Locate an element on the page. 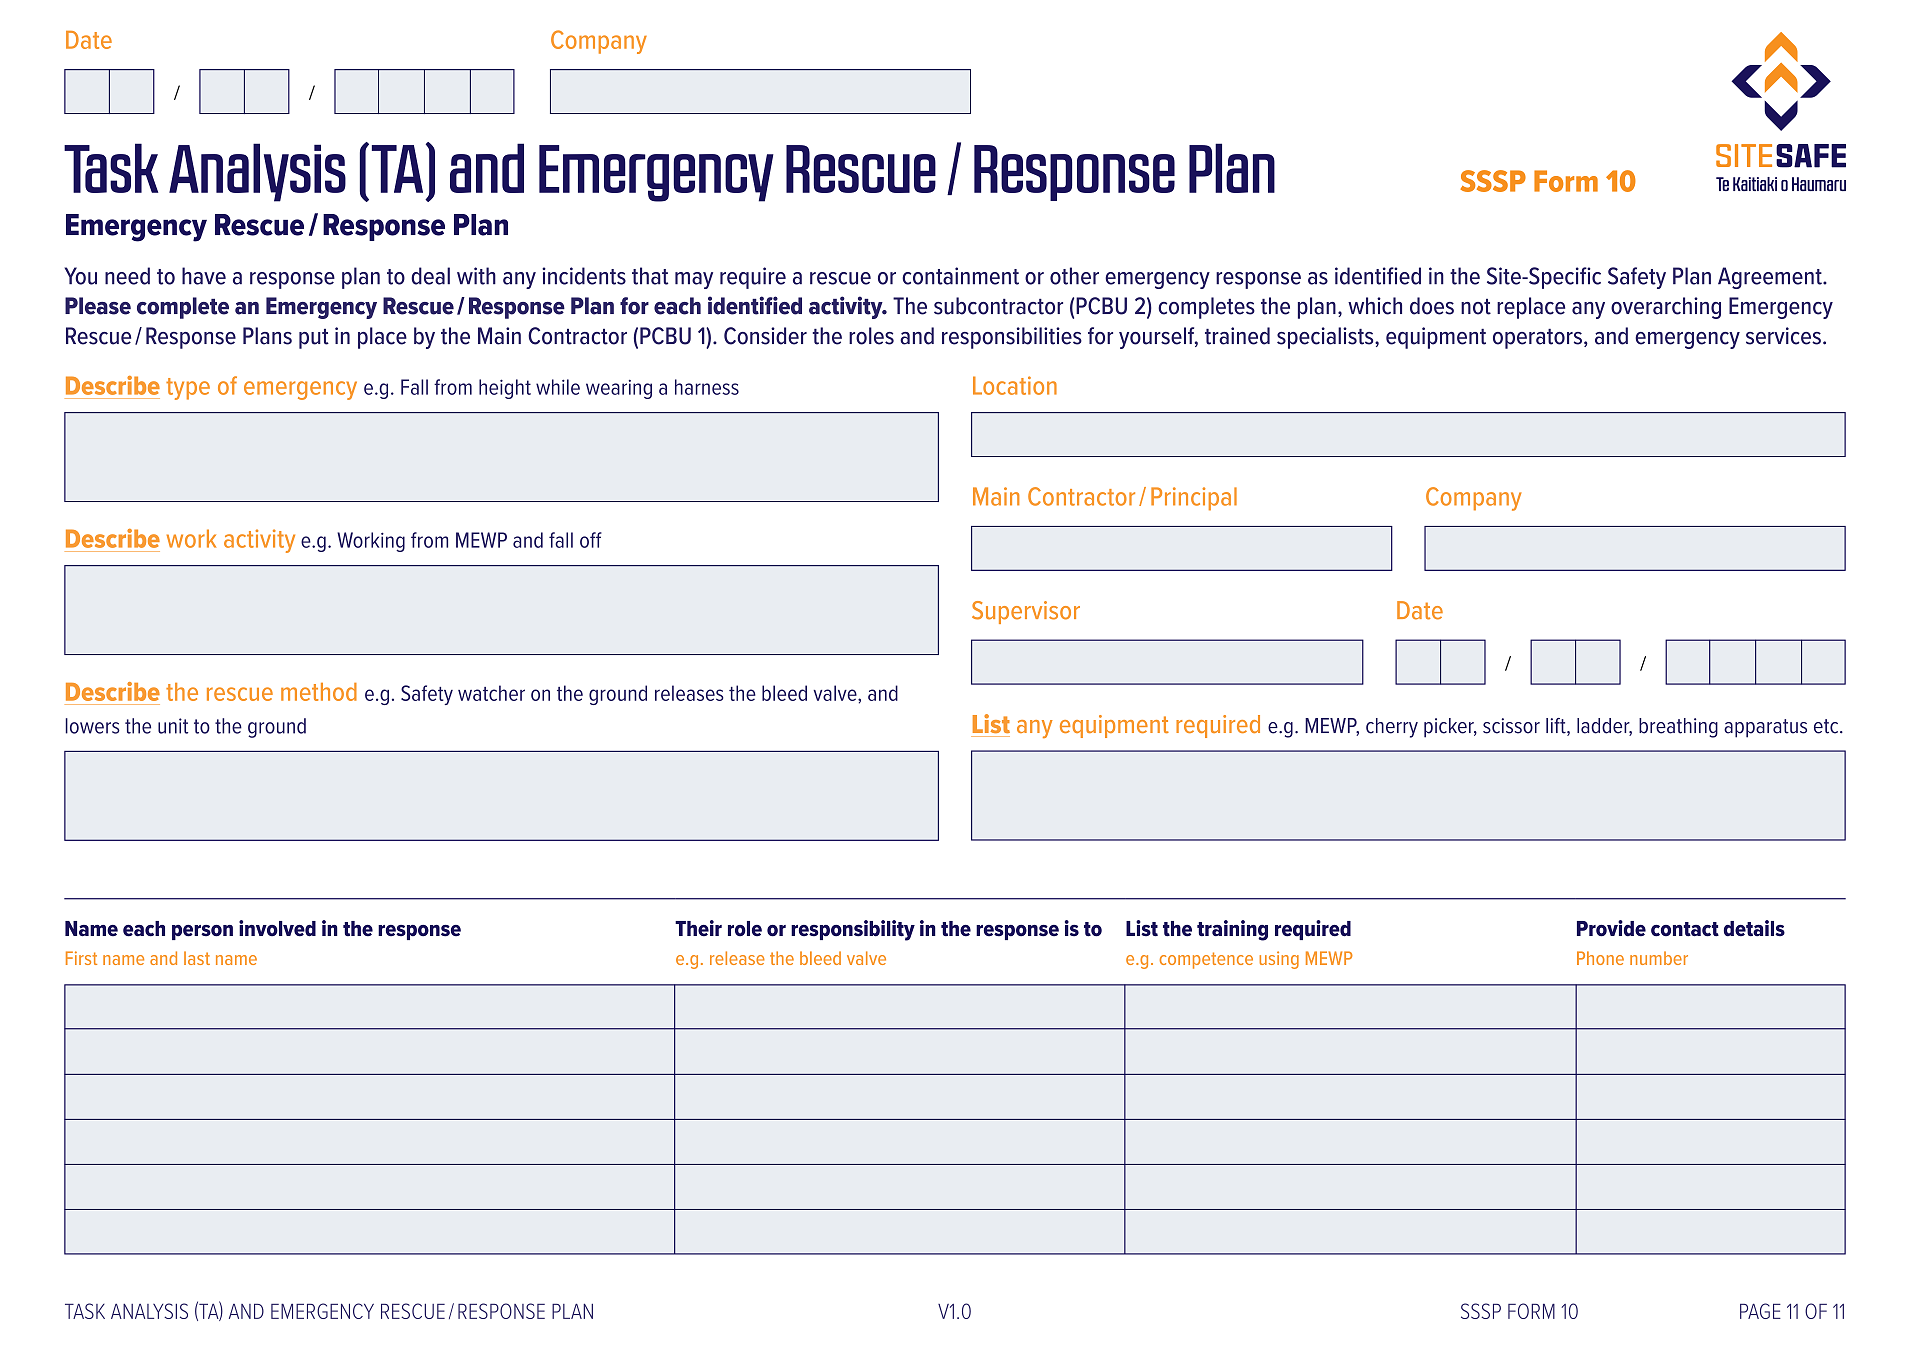 The width and height of the page is (1910, 1351). unit is located at coordinates (173, 726).
